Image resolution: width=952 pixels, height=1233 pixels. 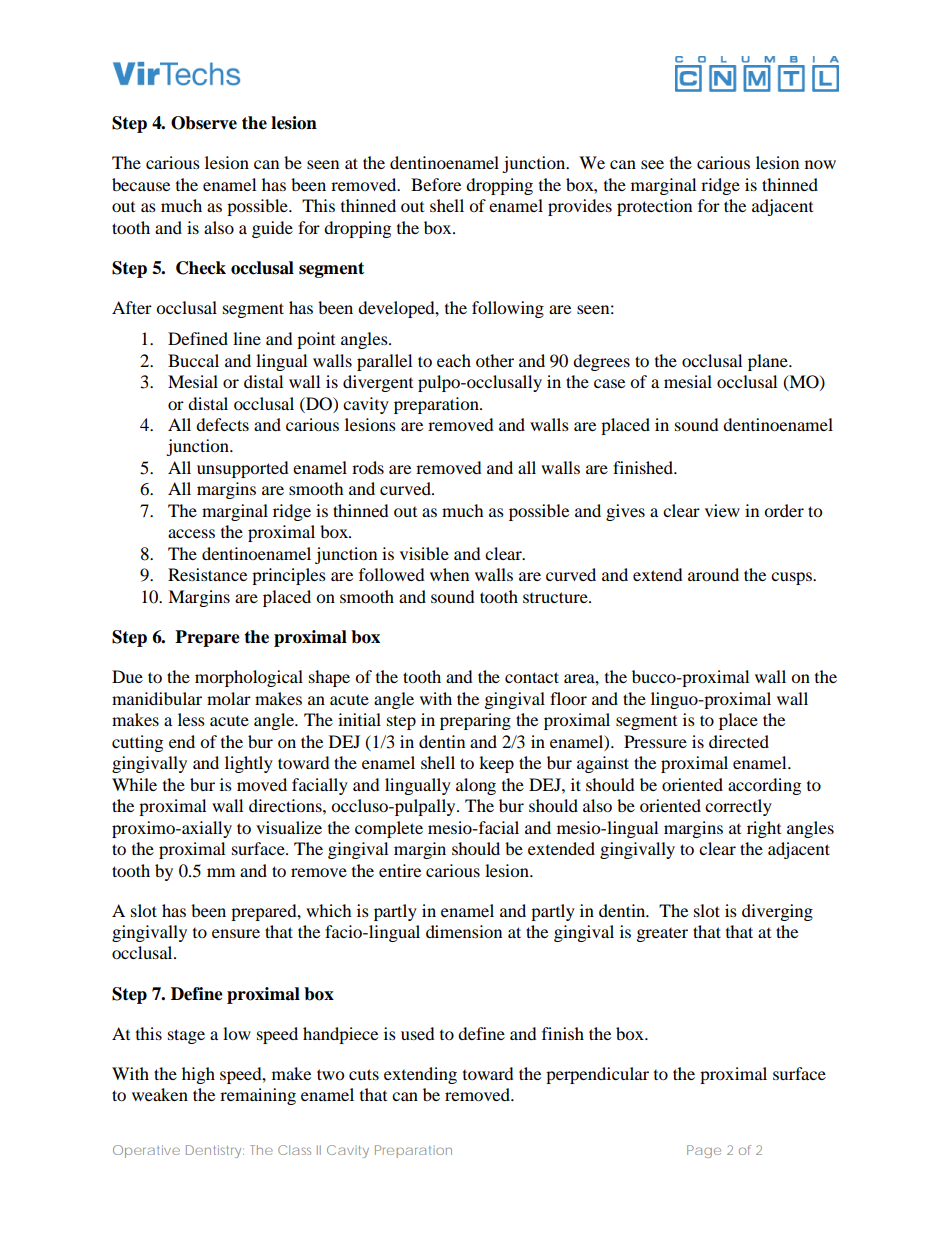 What do you see at coordinates (243, 469) in the screenshot?
I see `unsupported` at bounding box center [243, 469].
